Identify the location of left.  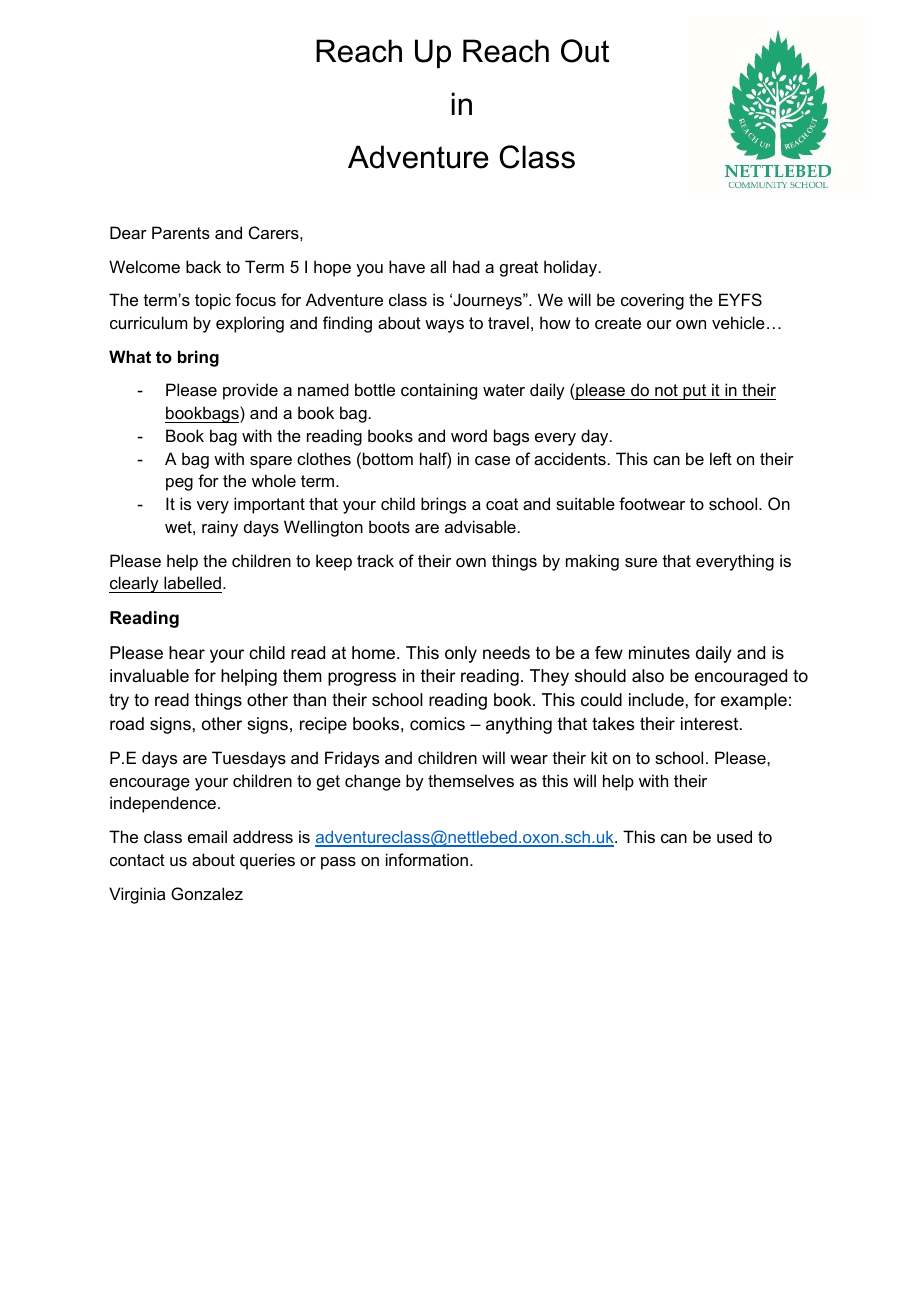
(721, 458).
